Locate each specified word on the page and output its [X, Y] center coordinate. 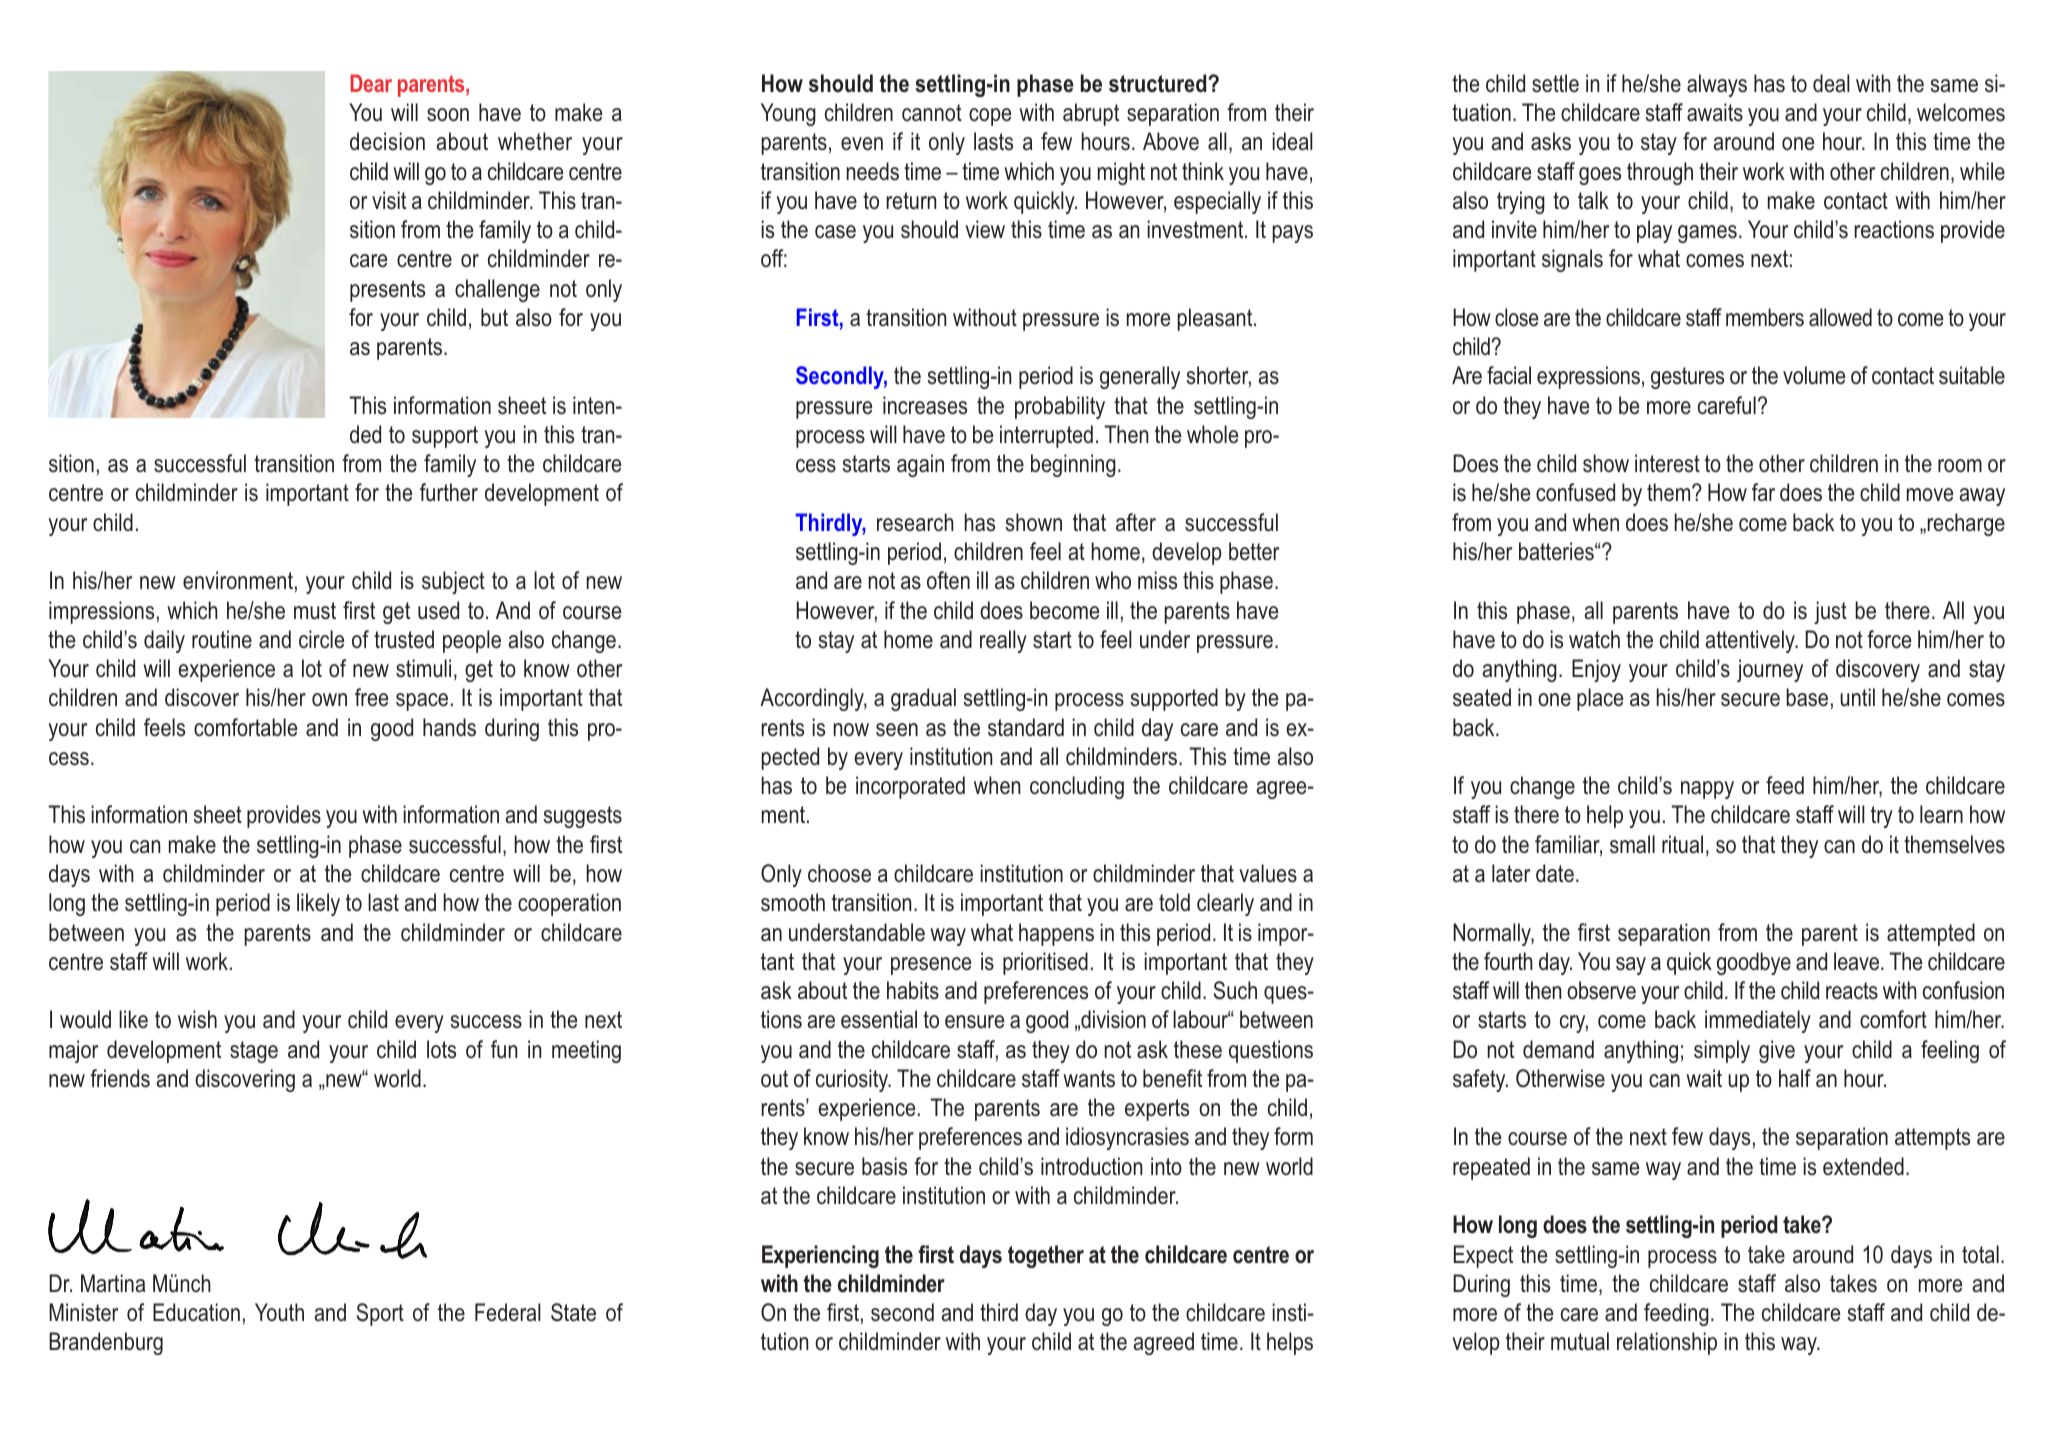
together [1046, 1256]
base [1807, 697]
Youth [279, 1312]
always [1717, 85]
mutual [1580, 1341]
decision [387, 141]
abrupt [1091, 114]
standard [1026, 727]
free [372, 697]
